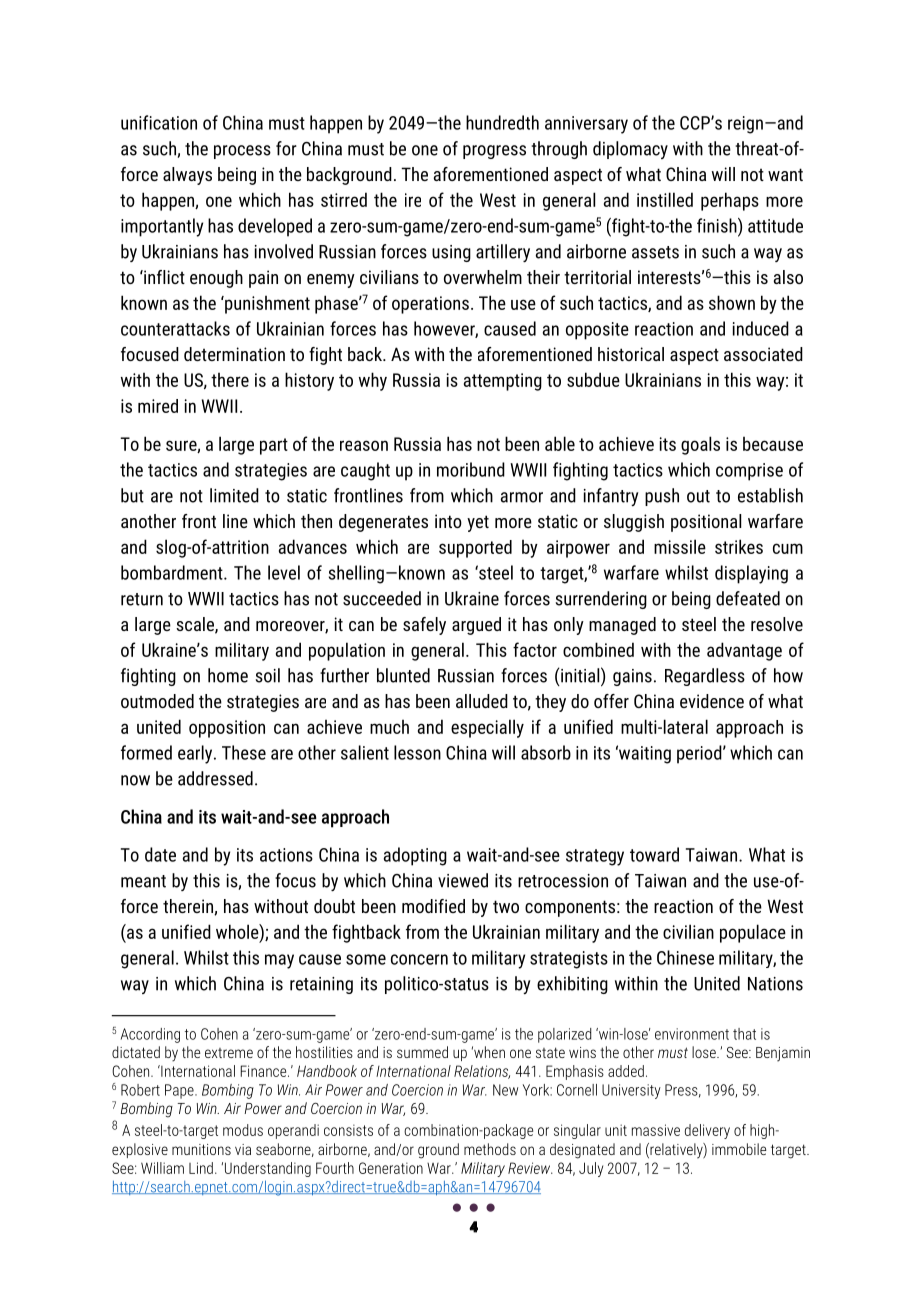  Describe the element at coordinates (654, 854) in the screenshot. I see `toward` at that location.
